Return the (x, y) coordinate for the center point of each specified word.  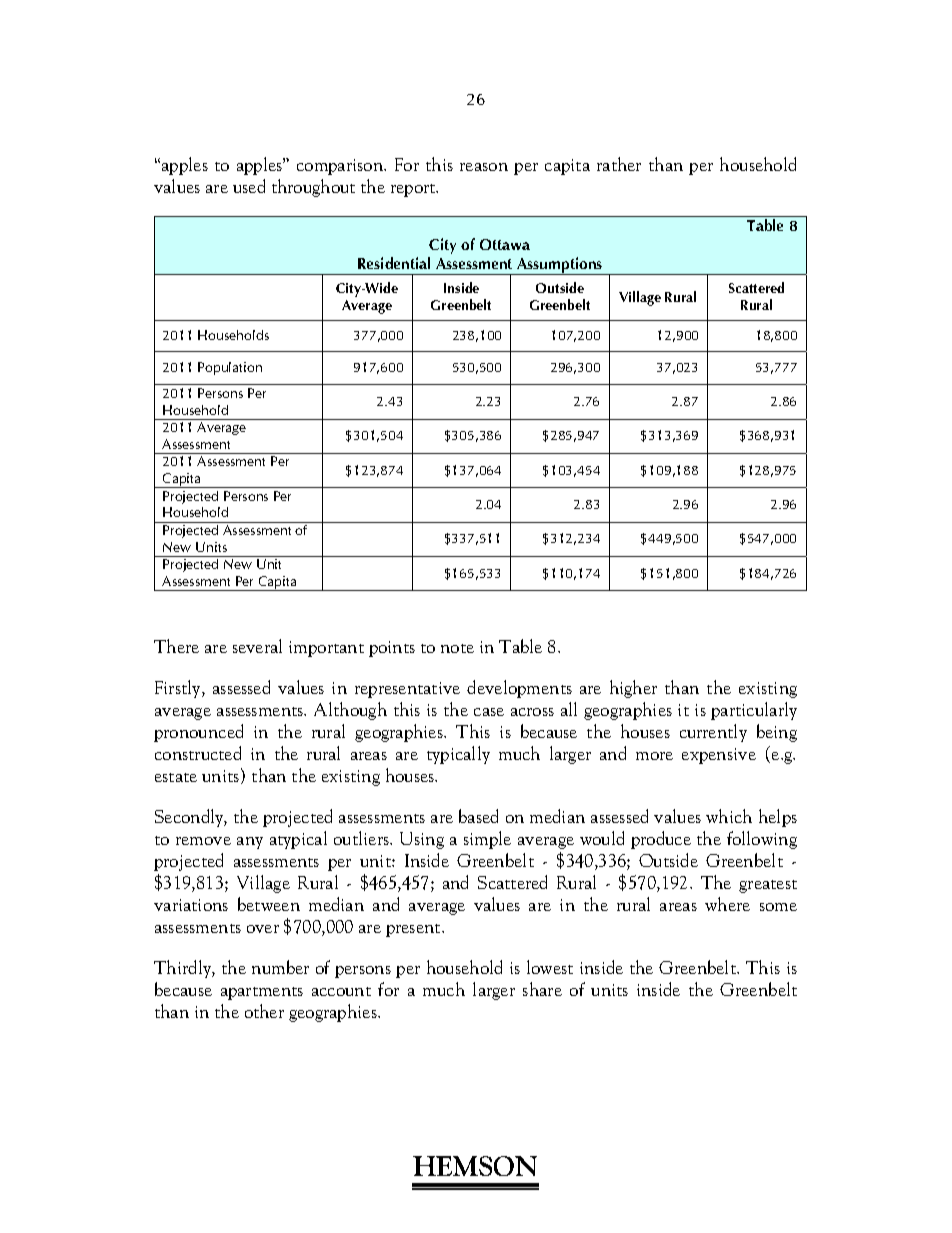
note (457, 648)
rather (619, 164)
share (542, 989)
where (727, 904)
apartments (262, 993)
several (257, 646)
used (249, 186)
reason (484, 167)
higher (633, 689)
